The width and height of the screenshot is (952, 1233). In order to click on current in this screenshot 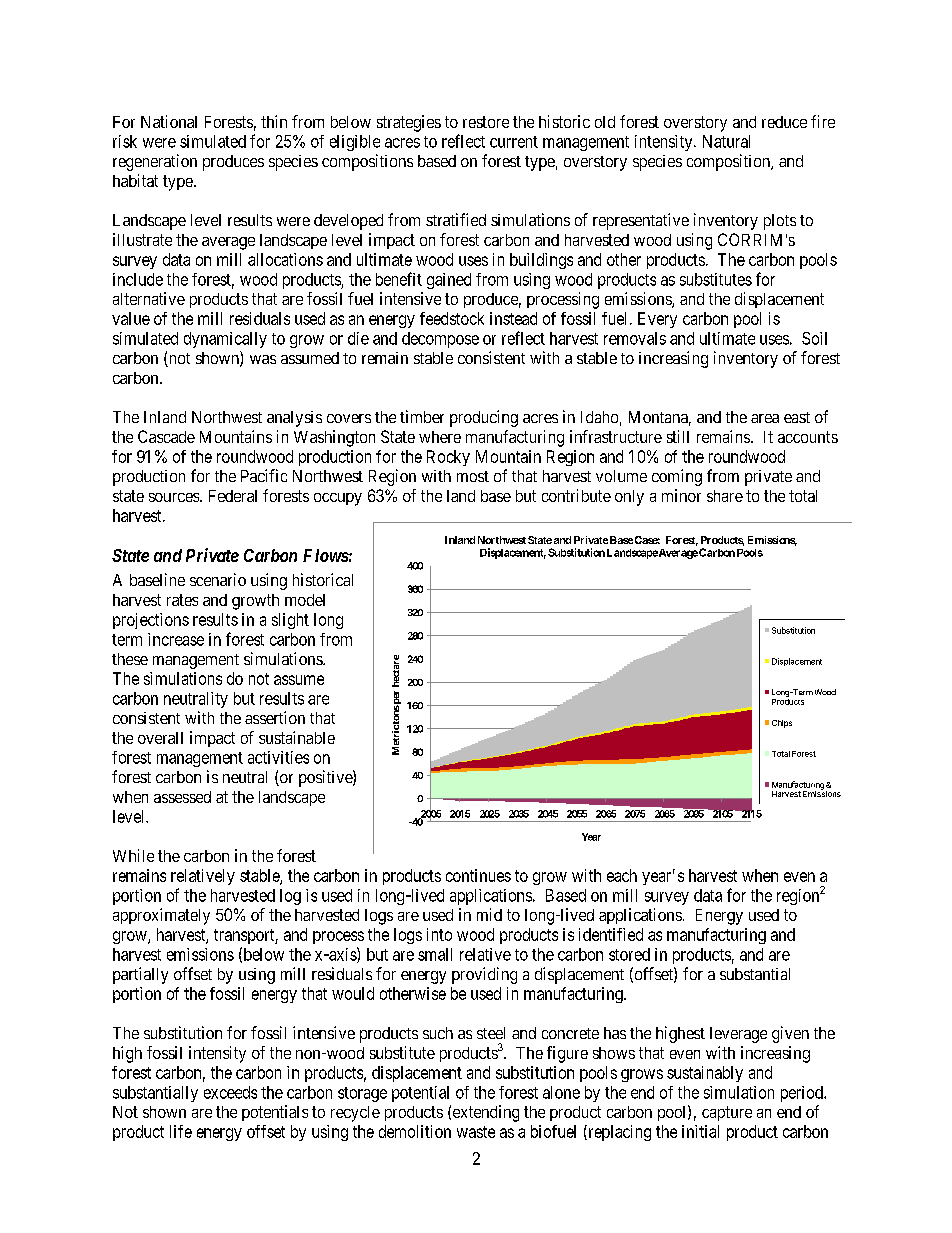, I will do `click(514, 142)`.
